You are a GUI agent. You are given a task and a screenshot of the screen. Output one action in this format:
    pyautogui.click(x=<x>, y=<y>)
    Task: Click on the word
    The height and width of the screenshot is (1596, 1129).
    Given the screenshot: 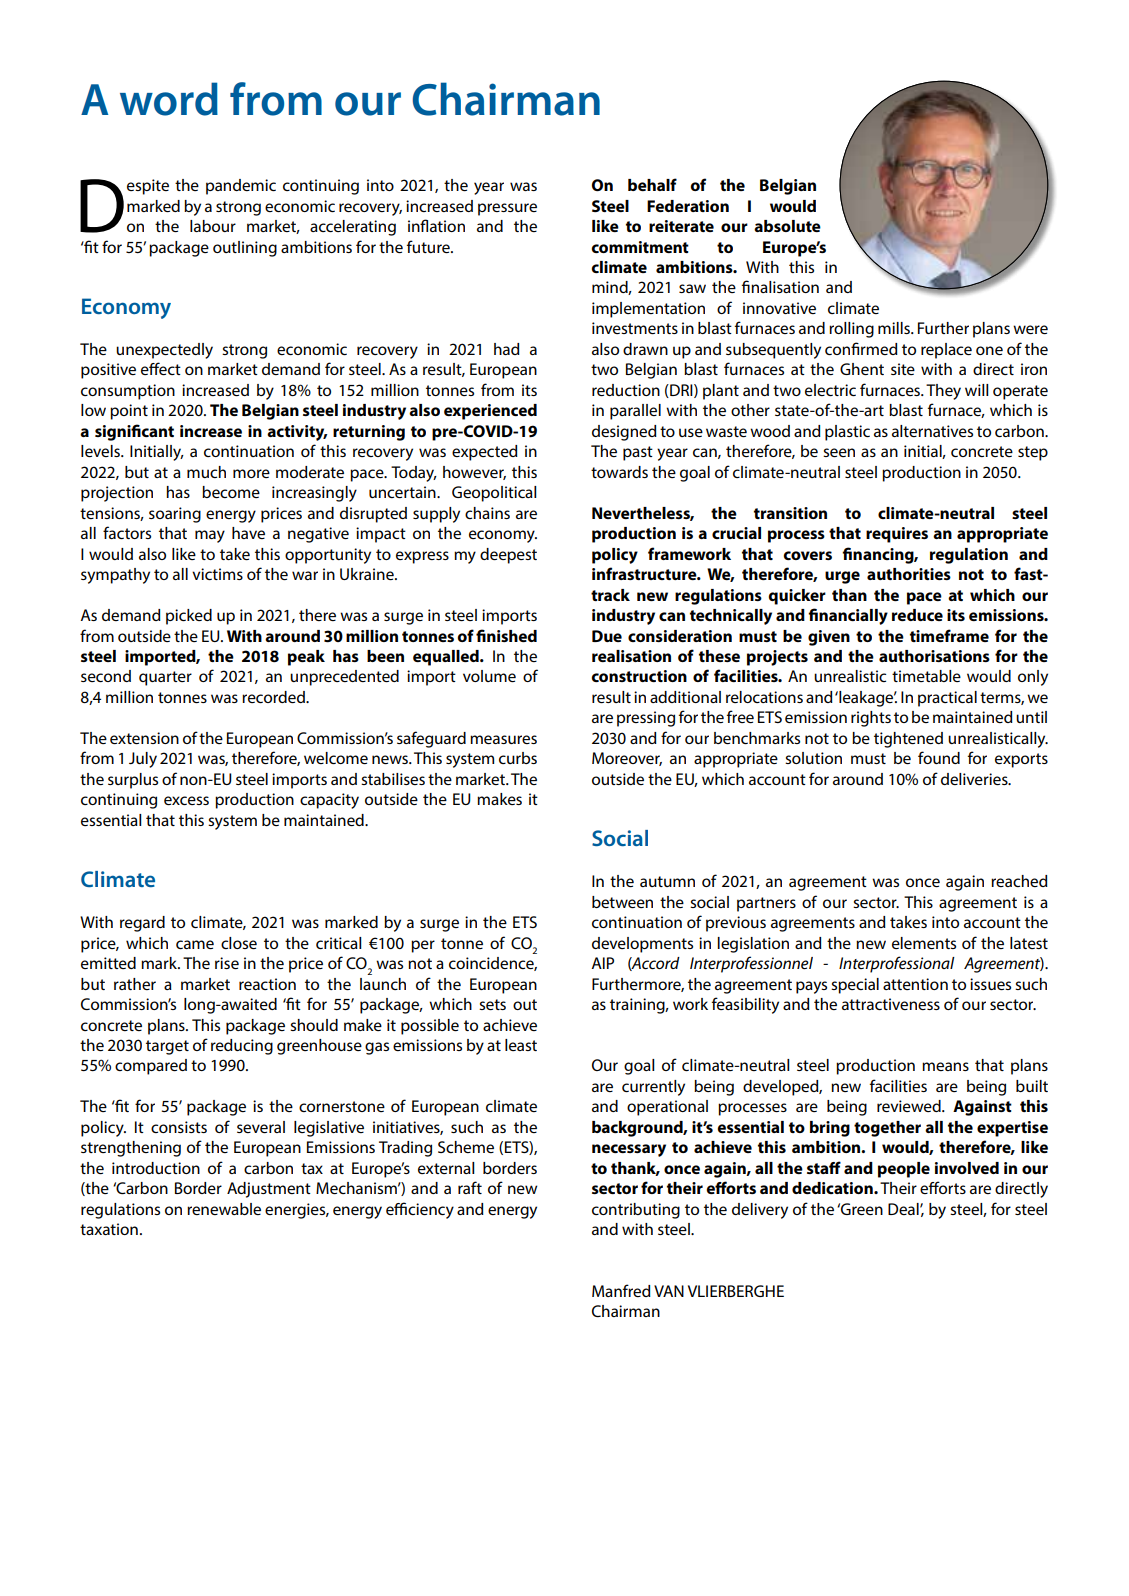 What is the action you would take?
    pyautogui.click(x=169, y=99)
